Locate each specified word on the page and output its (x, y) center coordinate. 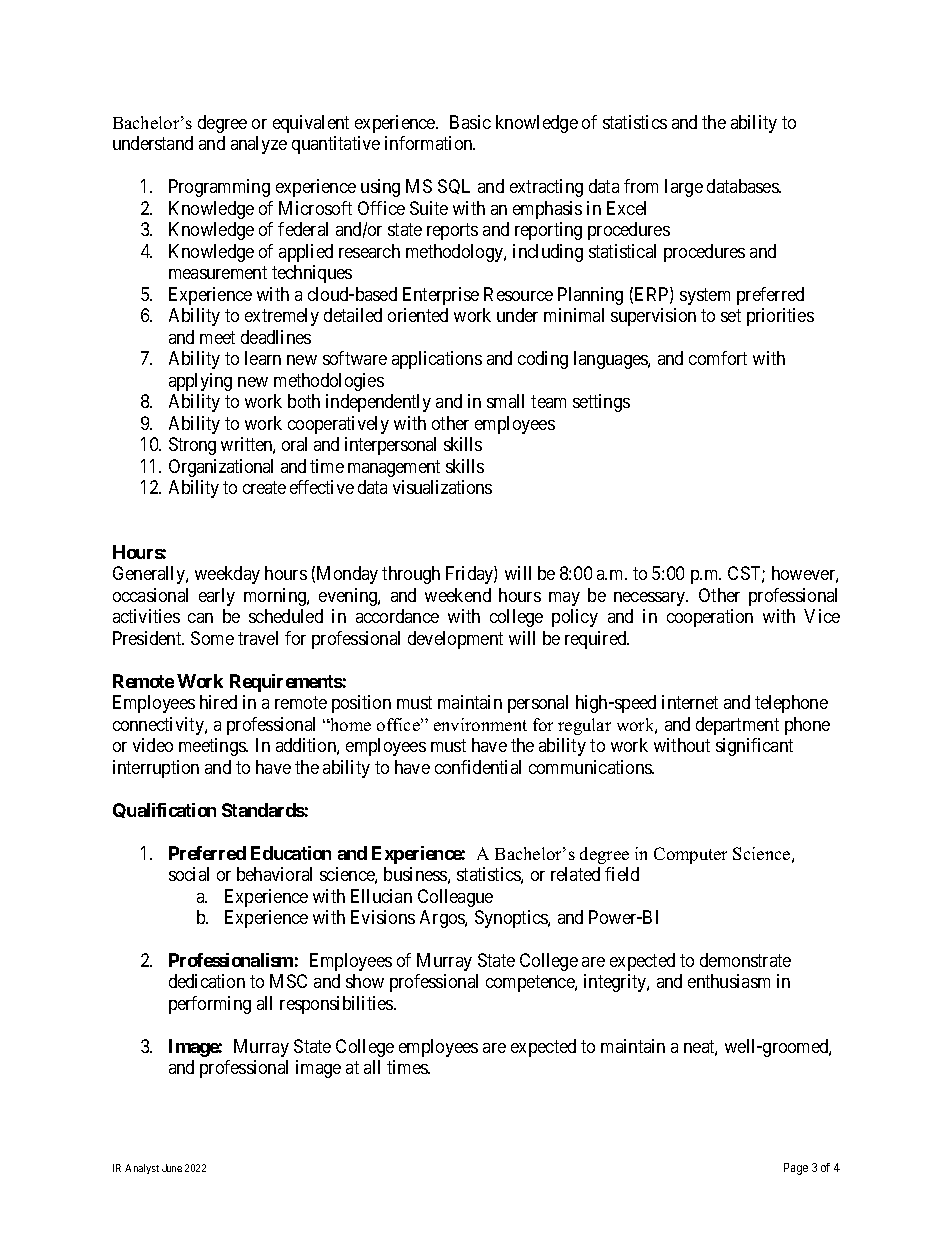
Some (212, 638)
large (684, 188)
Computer (690, 855)
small (505, 401)
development (455, 640)
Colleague (455, 898)
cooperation (710, 618)
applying (200, 382)
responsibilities (337, 1005)
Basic (470, 122)
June (172, 1168)
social (189, 874)
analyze (259, 145)
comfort (718, 358)
